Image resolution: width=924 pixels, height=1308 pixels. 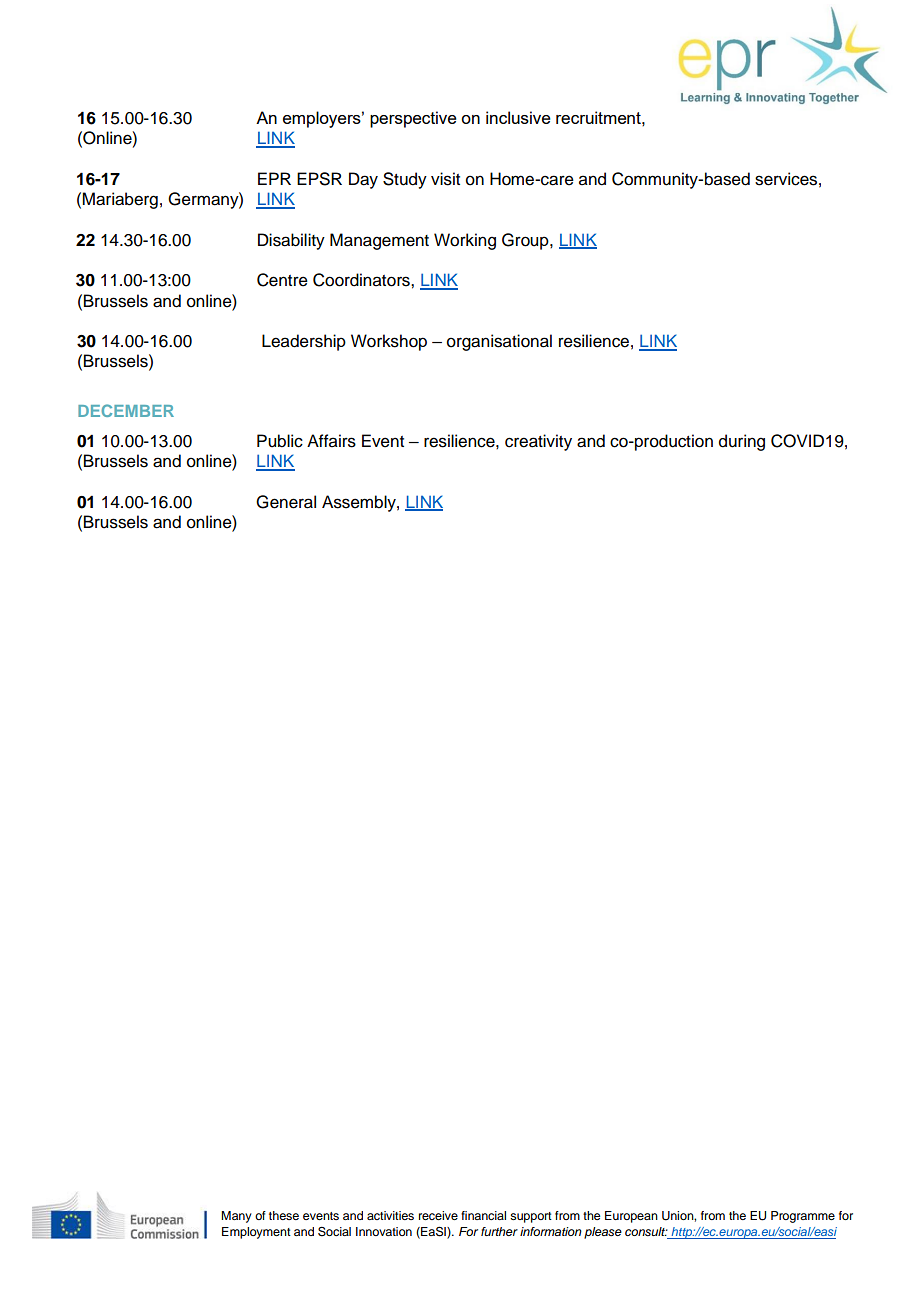 What do you see at coordinates (438, 1215) in the screenshot?
I see `receive` at bounding box center [438, 1215].
